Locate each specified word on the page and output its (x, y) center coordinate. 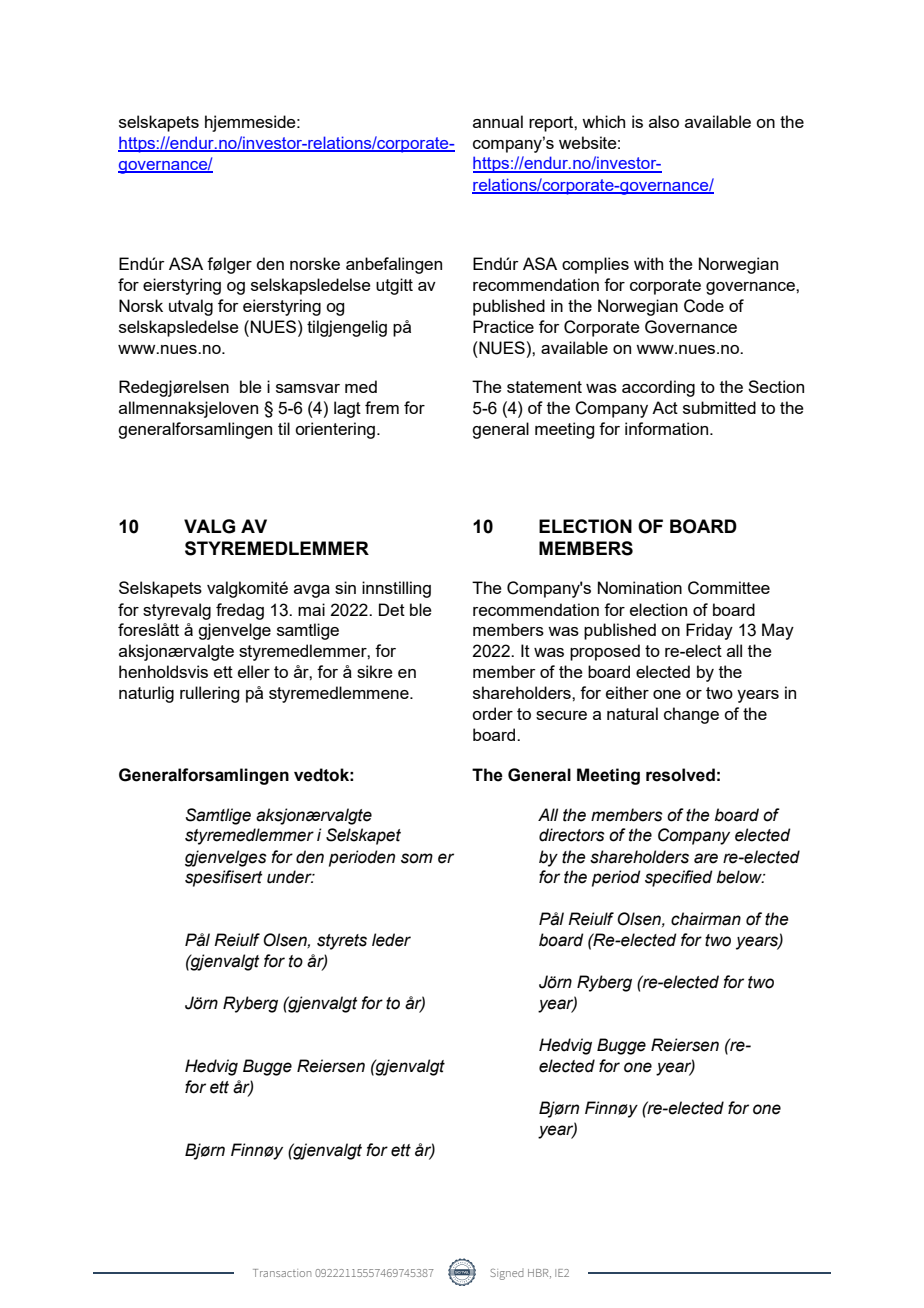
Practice (503, 326)
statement (544, 387)
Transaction (282, 1273)
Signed (506, 1274)
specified (679, 878)
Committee (729, 588)
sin (345, 587)
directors (572, 835)
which (603, 121)
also (664, 121)
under (290, 877)
